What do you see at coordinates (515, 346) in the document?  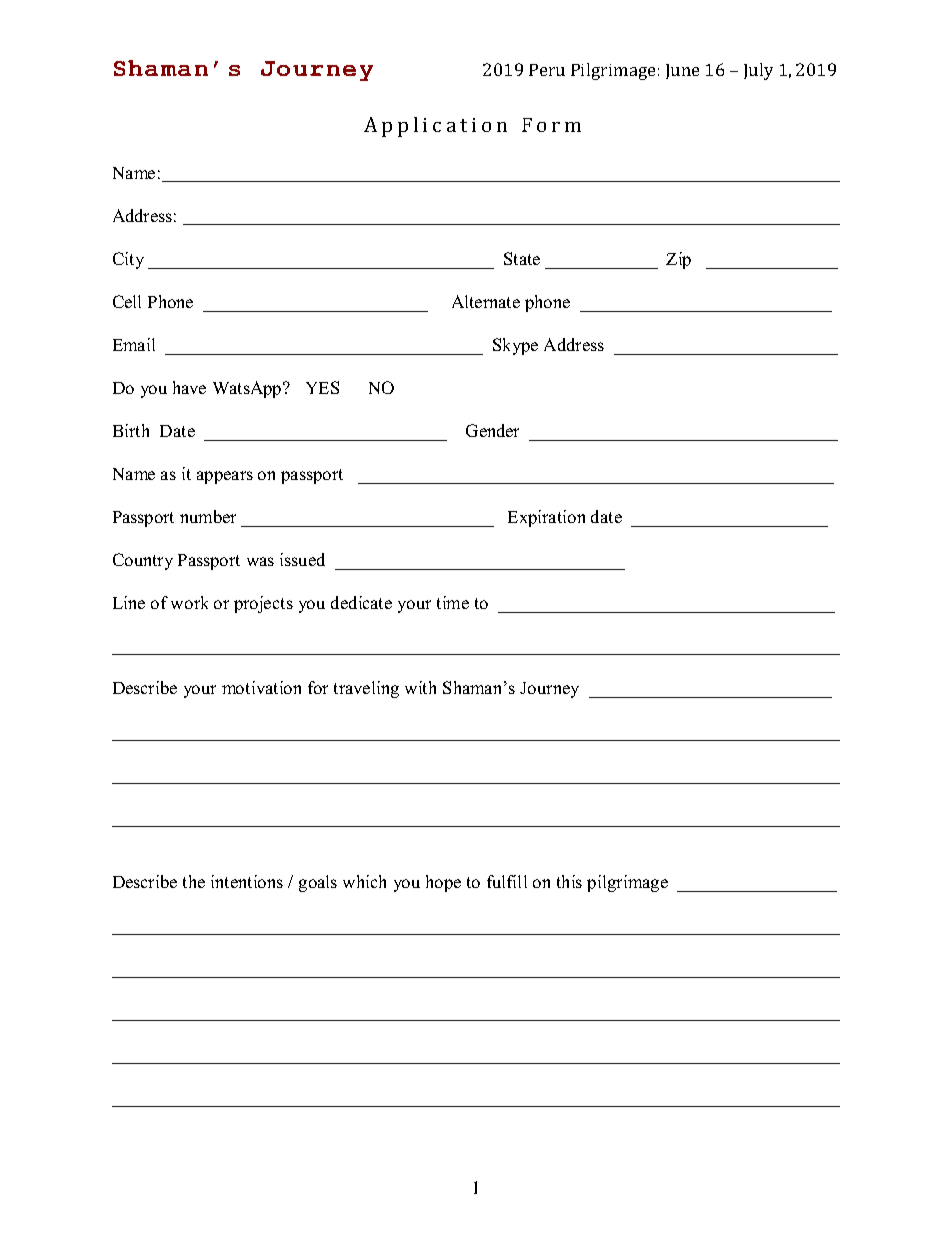 I see `Skype` at bounding box center [515, 346].
